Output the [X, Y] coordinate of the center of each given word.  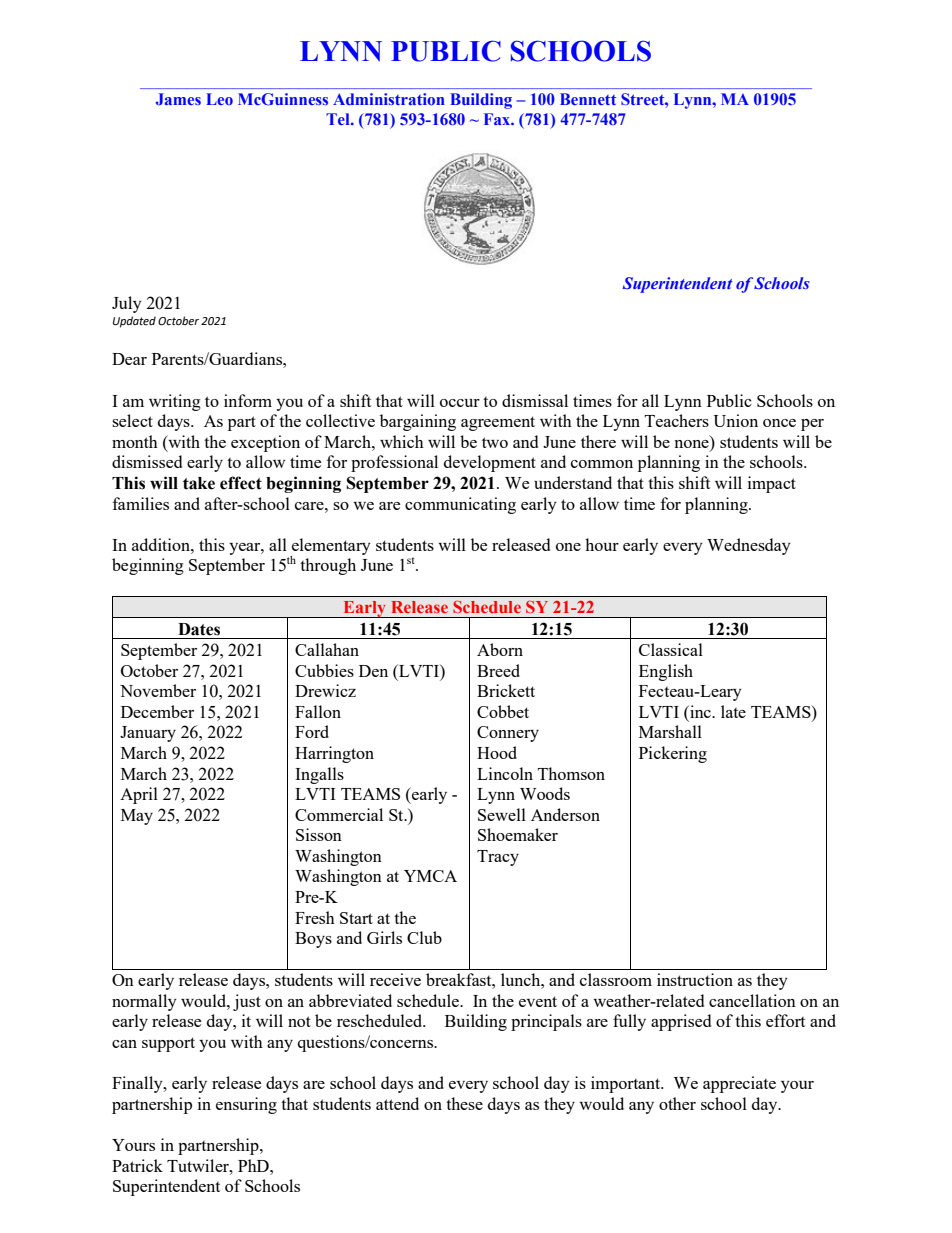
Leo [219, 99]
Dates [199, 629]
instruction [695, 979]
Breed [498, 670]
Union [735, 420]
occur [460, 403]
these [464, 1103]
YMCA [430, 876]
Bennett [588, 99]
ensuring [246, 1105]
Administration [389, 99]
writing [175, 402]
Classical [671, 649]
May [137, 817]
